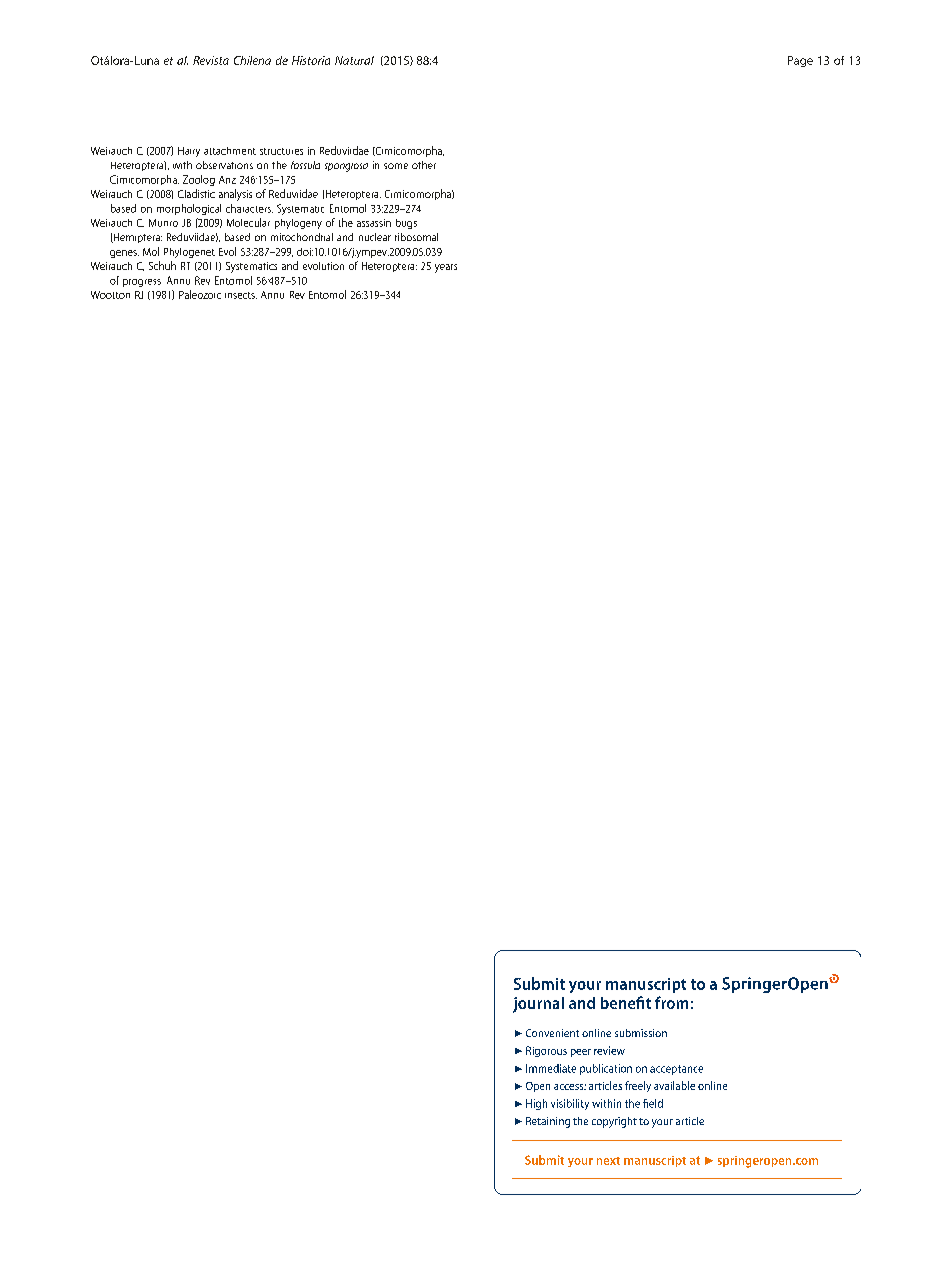  Describe the element at coordinates (581, 1053) in the page. I see `peer` at that location.
